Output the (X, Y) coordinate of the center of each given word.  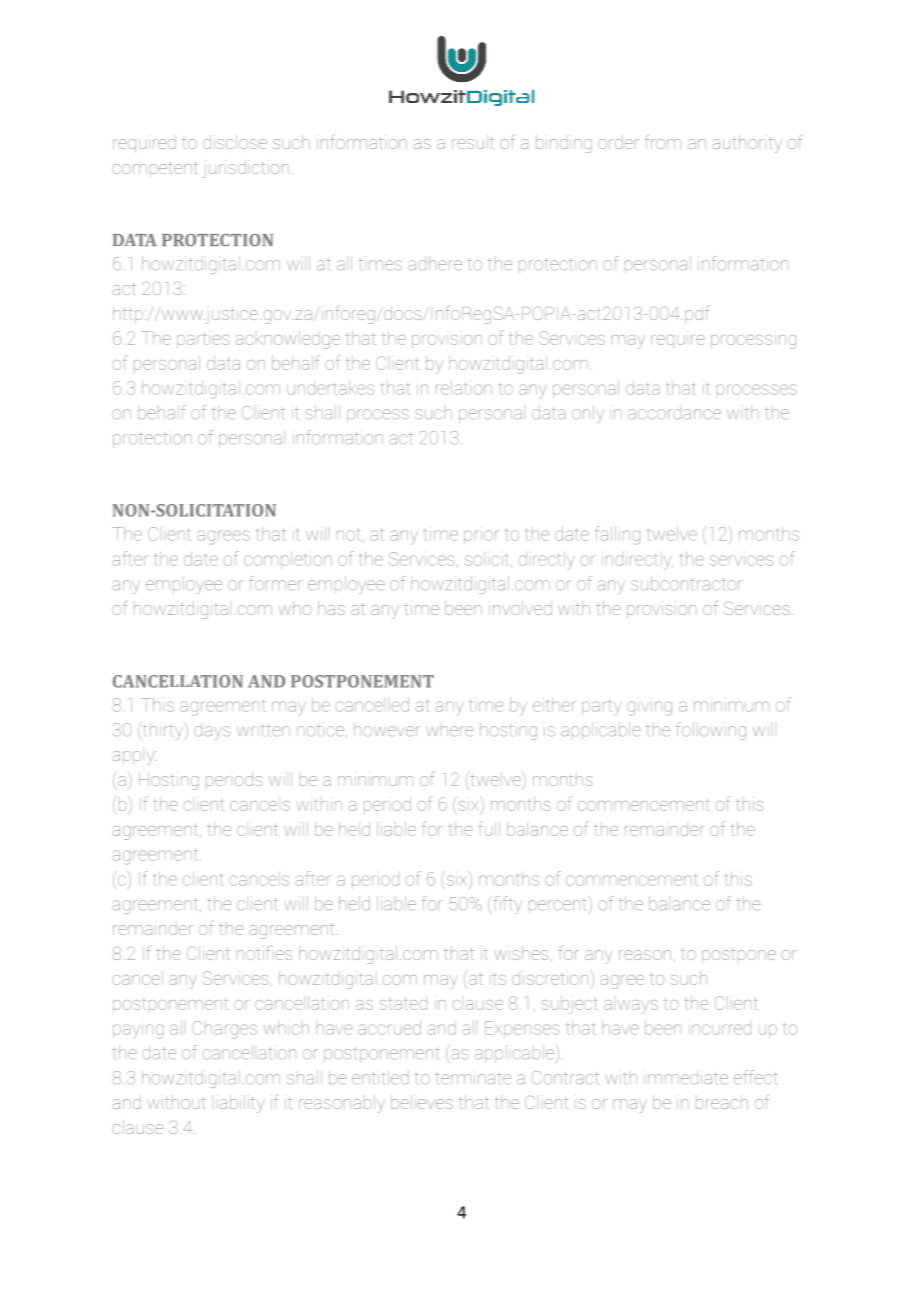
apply (134, 758)
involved (520, 608)
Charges (224, 1030)
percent (559, 905)
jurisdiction (245, 169)
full (489, 828)
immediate (688, 1077)
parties (203, 340)
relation (464, 388)
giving (649, 708)
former (275, 583)
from (663, 142)
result (473, 142)
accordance (674, 414)
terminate (473, 1077)
